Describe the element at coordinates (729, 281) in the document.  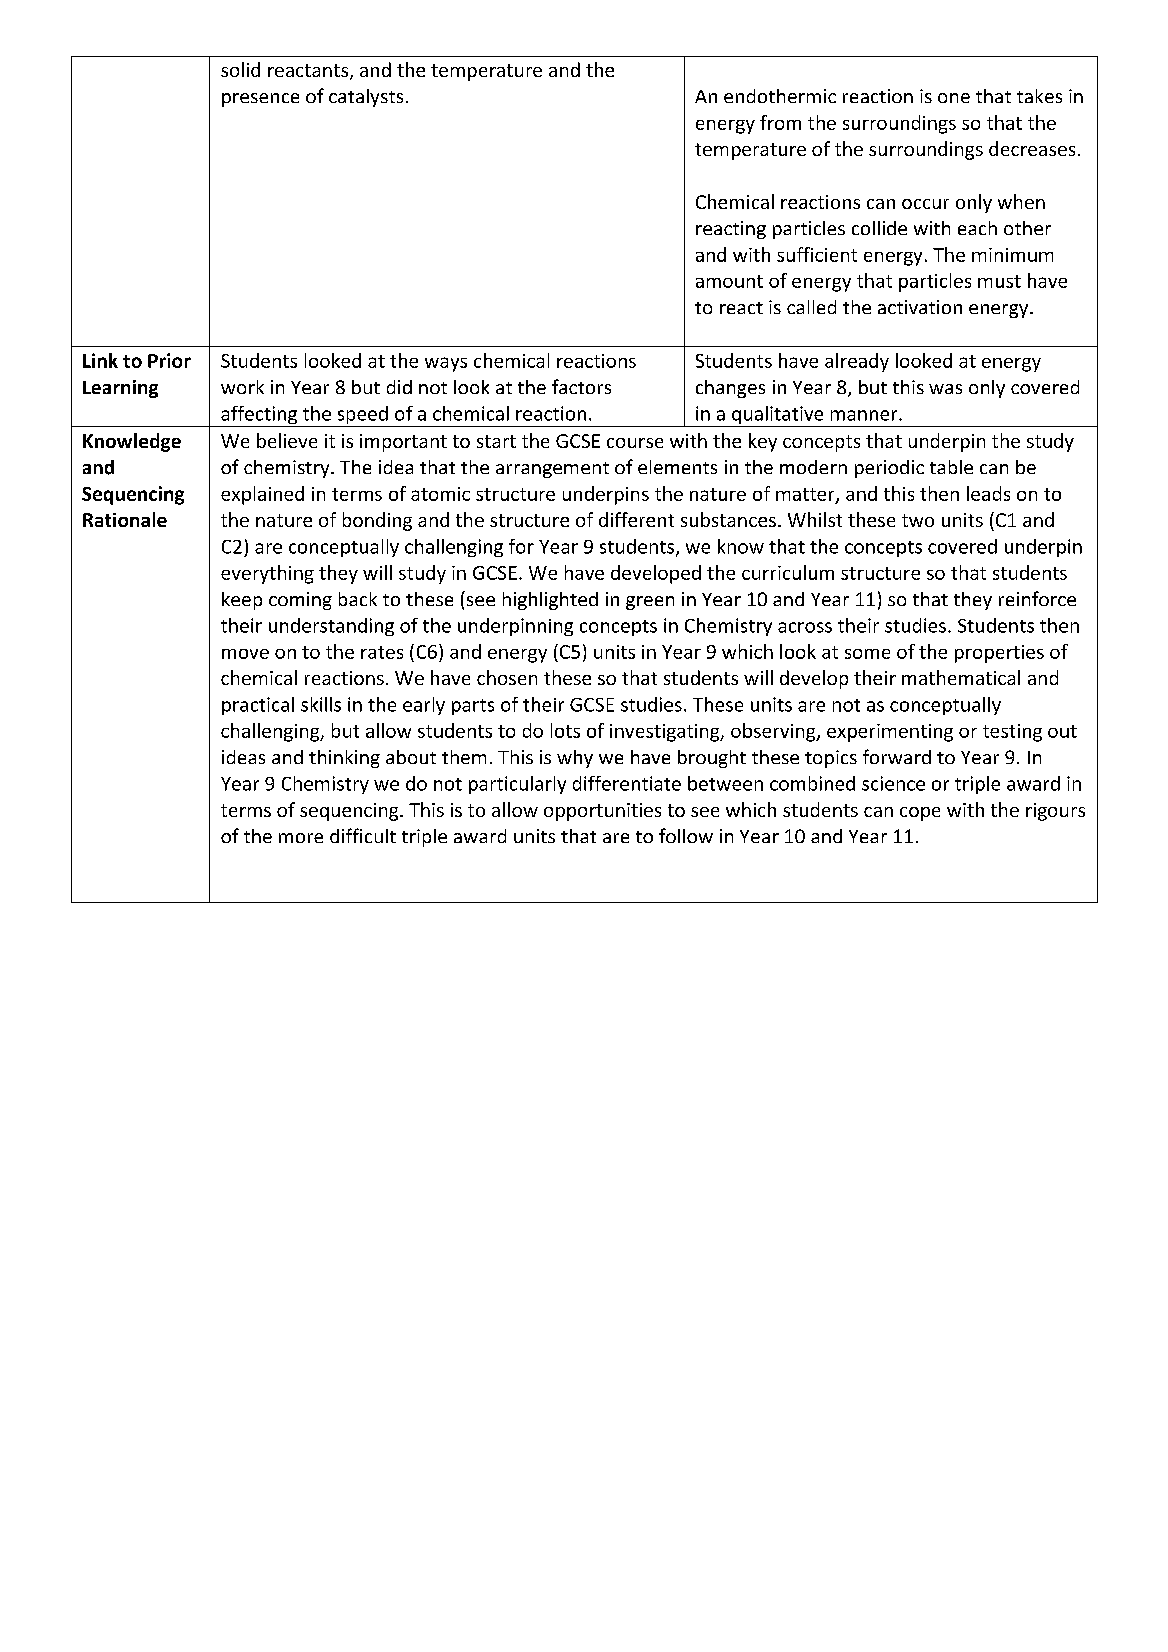
I see `amount` at that location.
